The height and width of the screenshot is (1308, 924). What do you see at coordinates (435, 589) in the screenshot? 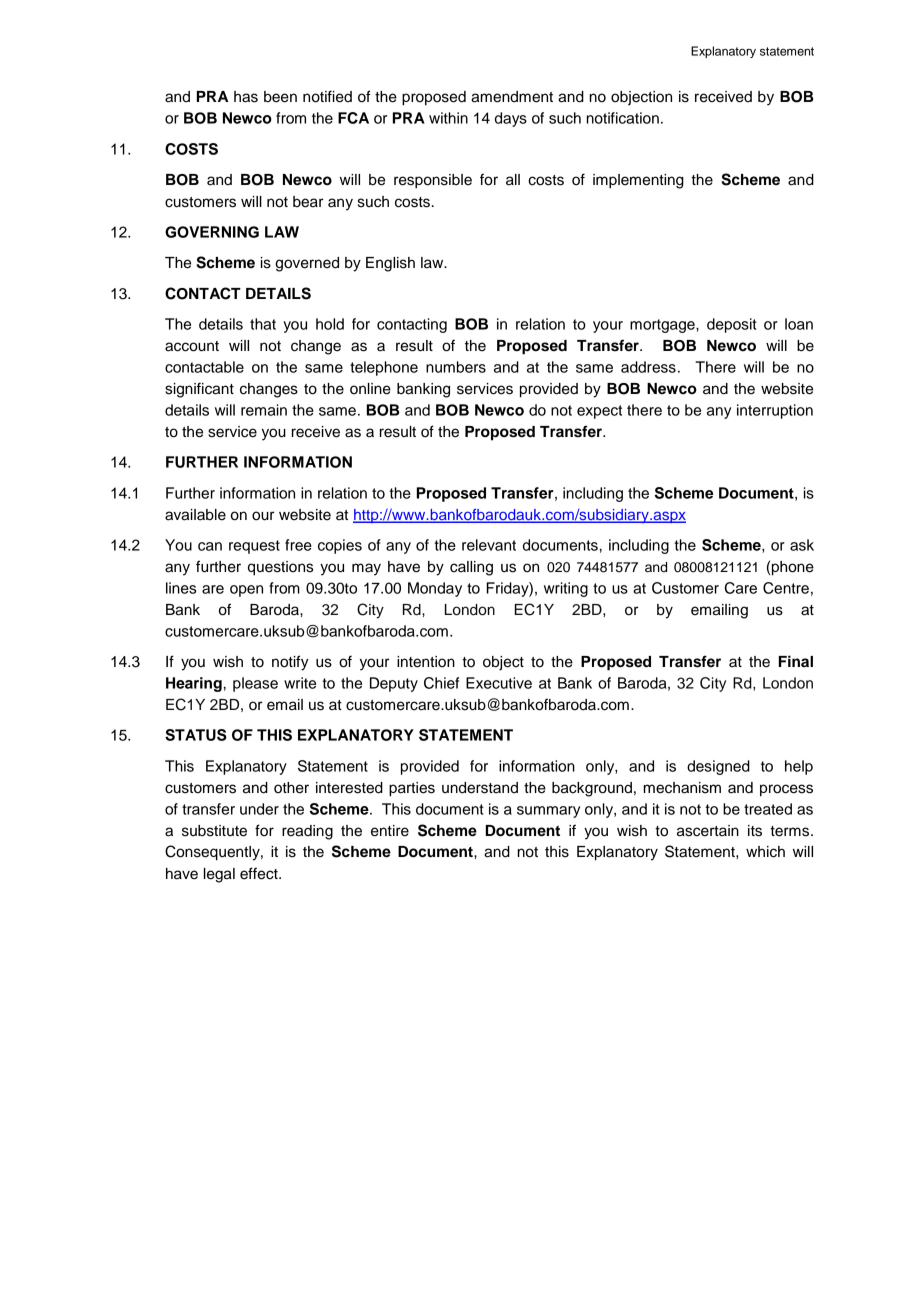
I see `Monday` at bounding box center [435, 589].
